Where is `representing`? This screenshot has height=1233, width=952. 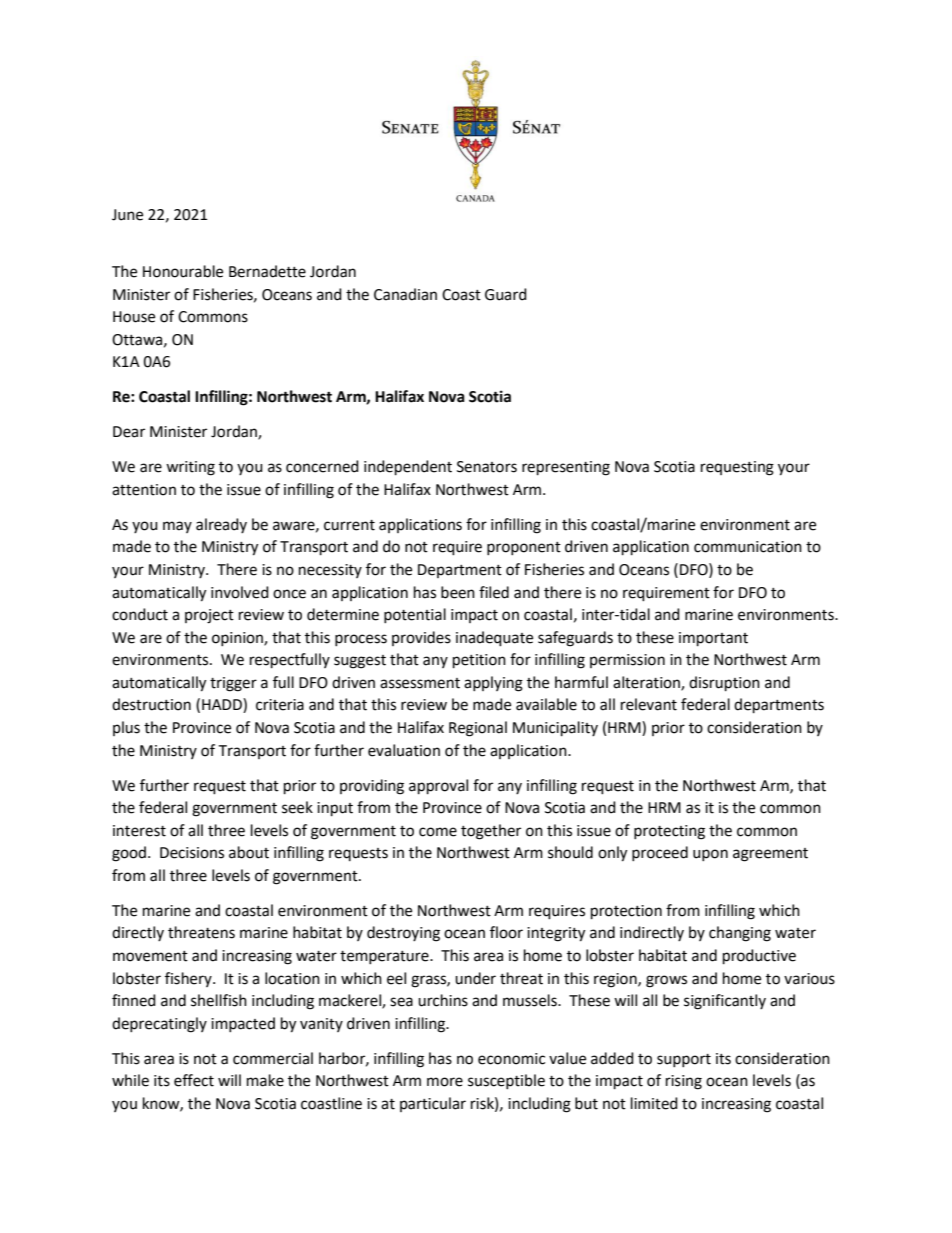 representing is located at coordinates (566, 468).
